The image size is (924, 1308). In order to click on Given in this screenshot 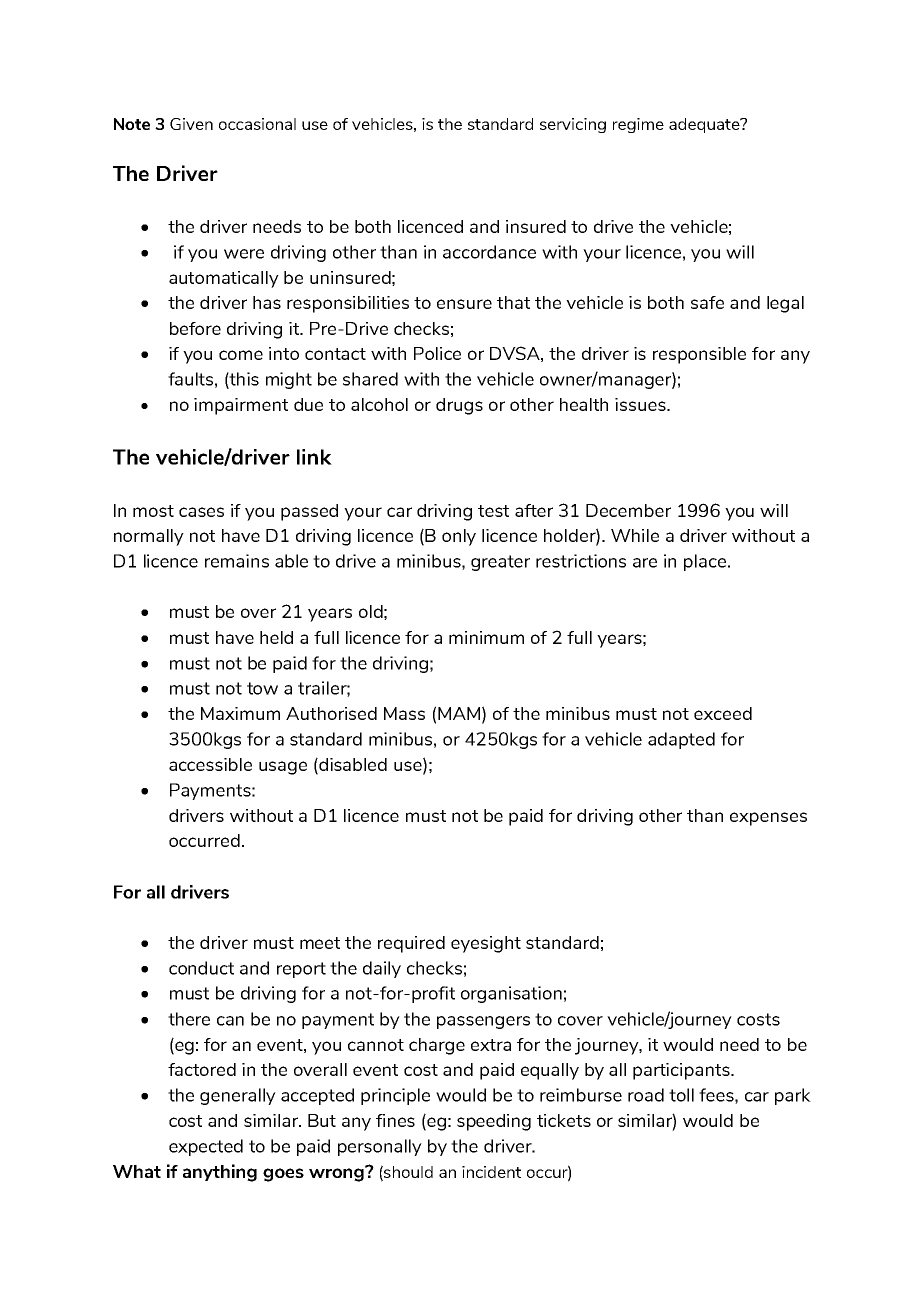, I will do `click(191, 124)`.
